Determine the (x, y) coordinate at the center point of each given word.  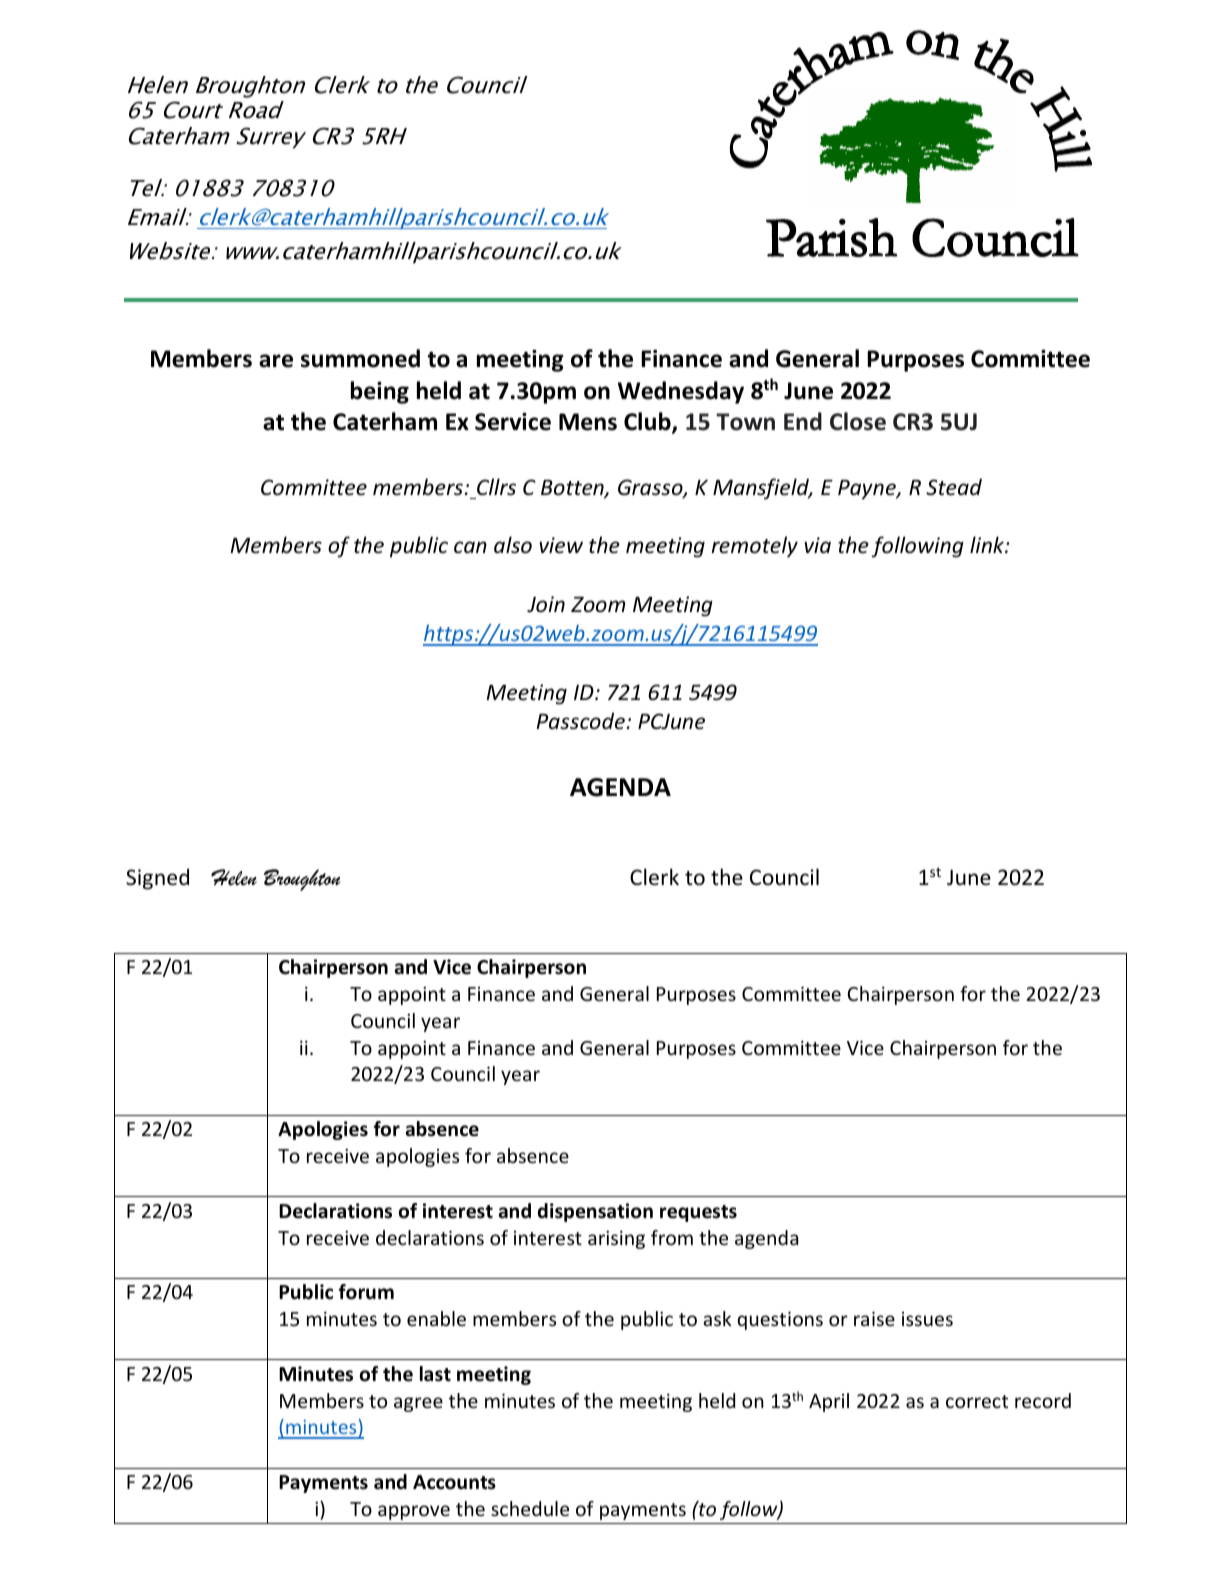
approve (414, 1512)
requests (698, 1213)
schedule (530, 1508)
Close (858, 421)
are (276, 361)
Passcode (580, 721)
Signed (157, 879)
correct (977, 1401)
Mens (588, 422)
